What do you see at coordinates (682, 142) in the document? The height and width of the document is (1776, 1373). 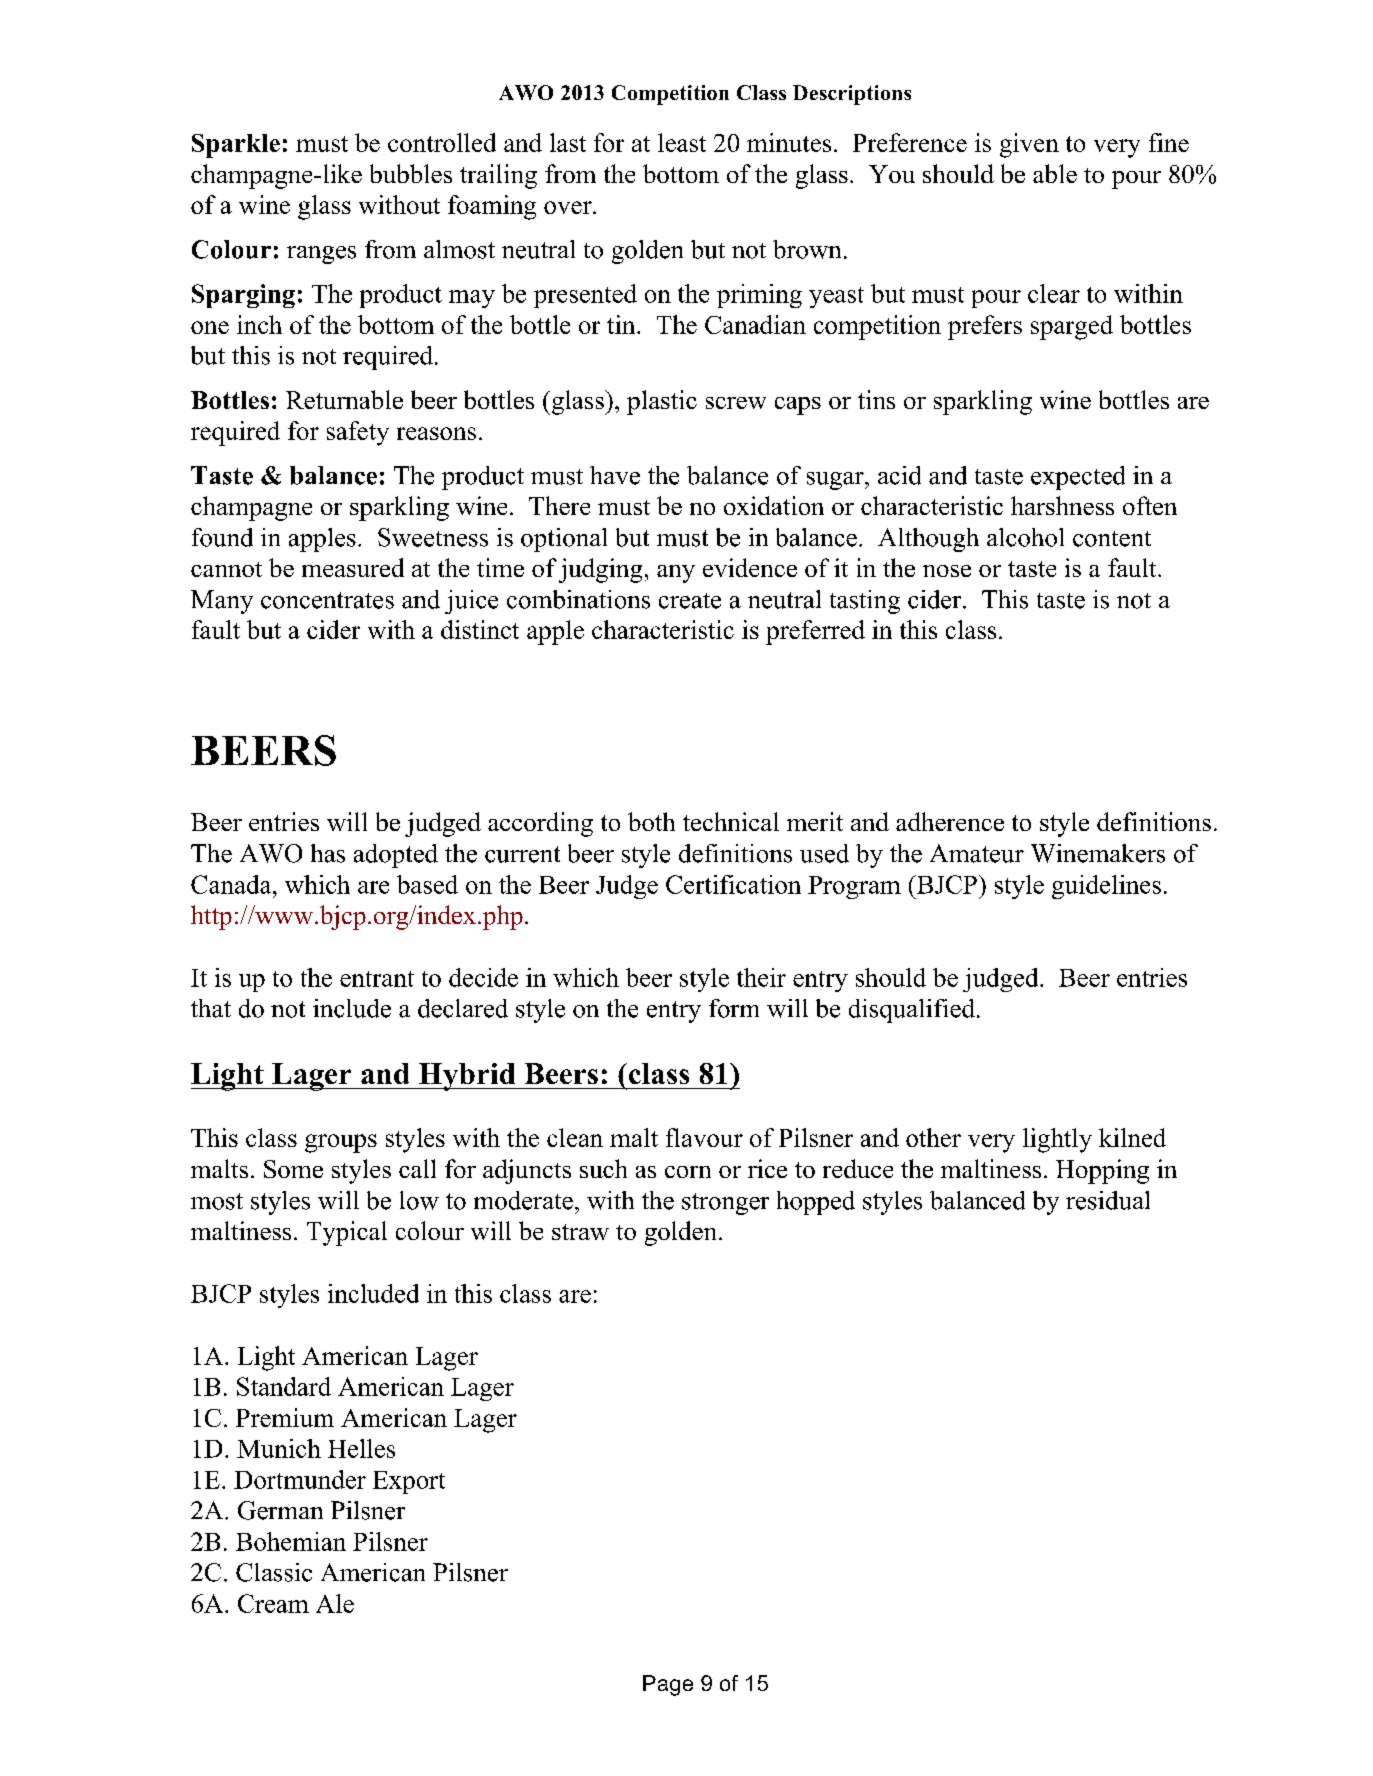 I see `least` at bounding box center [682, 142].
